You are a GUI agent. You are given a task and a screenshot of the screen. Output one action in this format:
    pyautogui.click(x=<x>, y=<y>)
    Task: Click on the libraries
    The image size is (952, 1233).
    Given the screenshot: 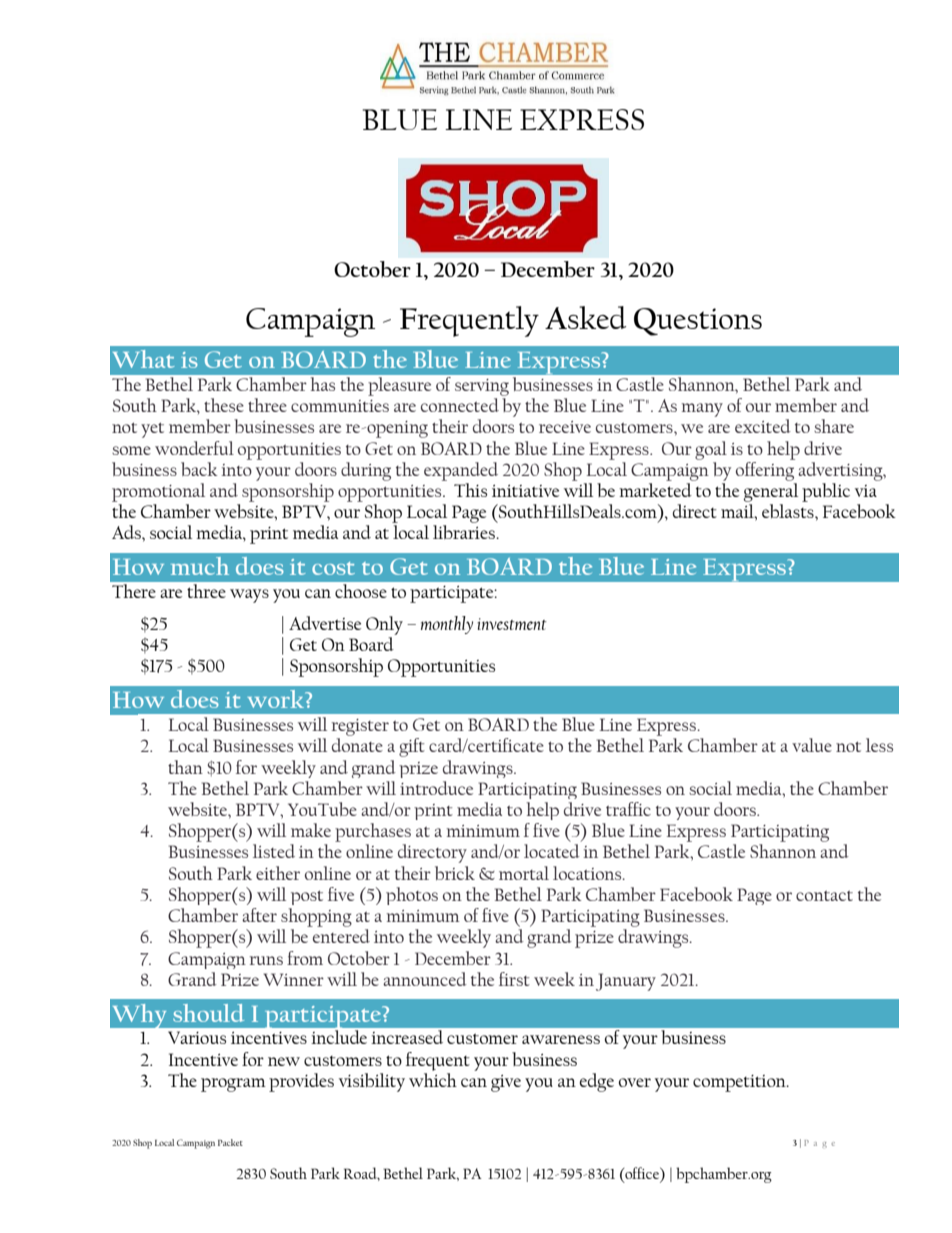 What is the action you would take?
    pyautogui.click(x=465, y=532)
